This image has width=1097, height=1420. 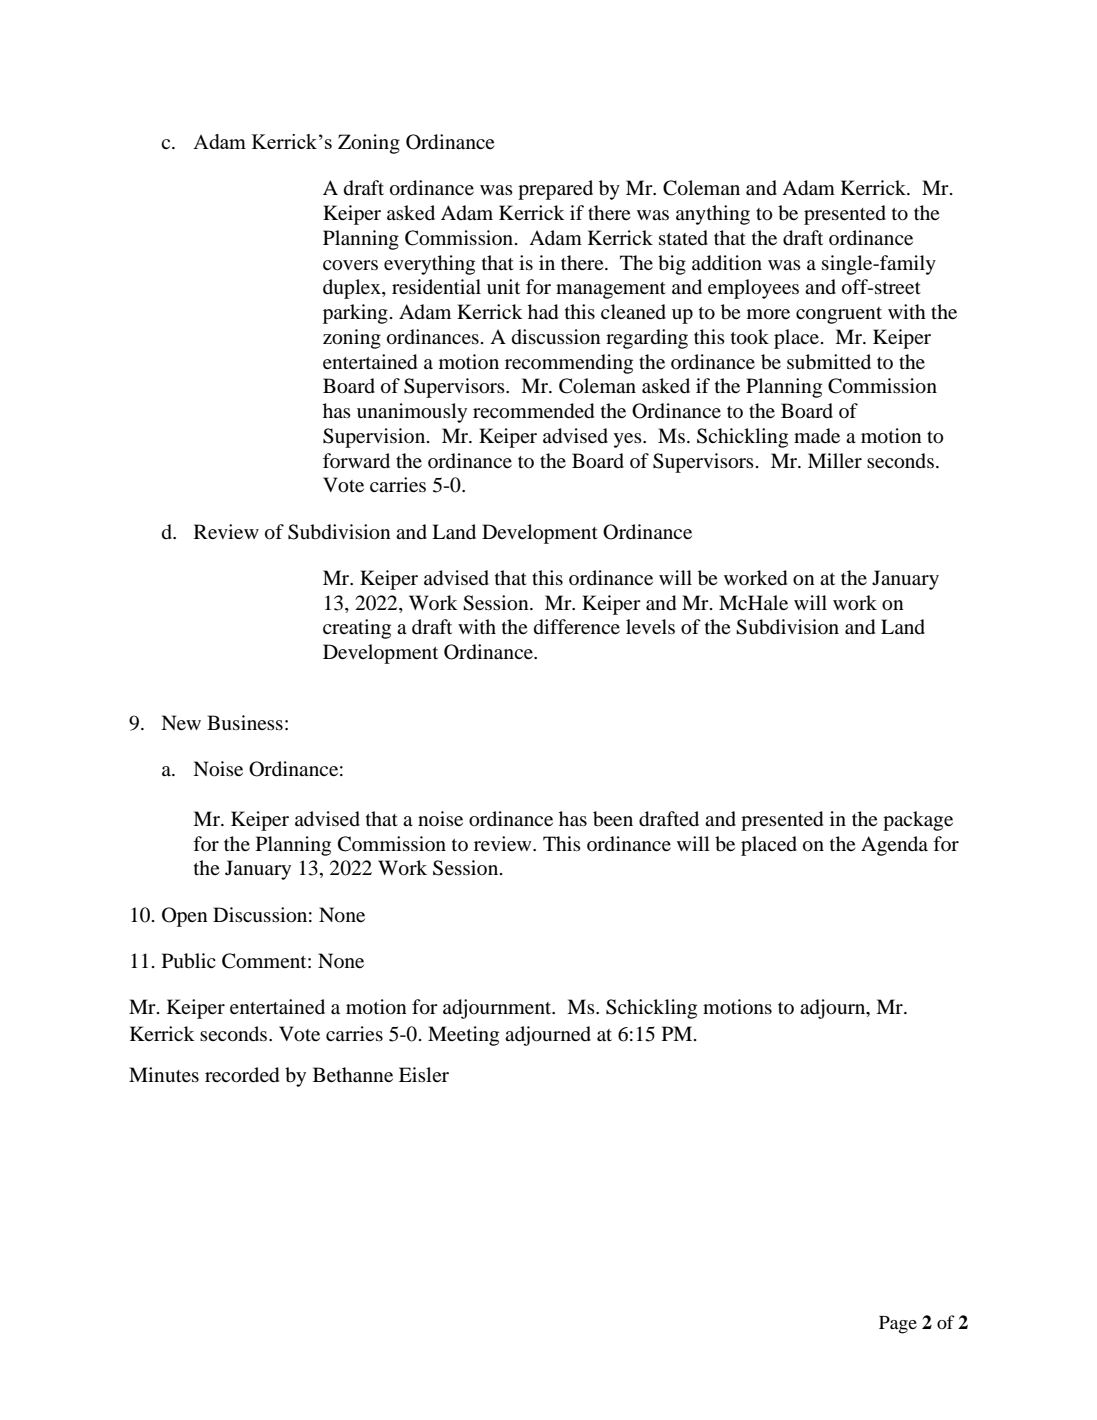 What do you see at coordinates (242, 1075) in the image?
I see `recorded` at bounding box center [242, 1075].
